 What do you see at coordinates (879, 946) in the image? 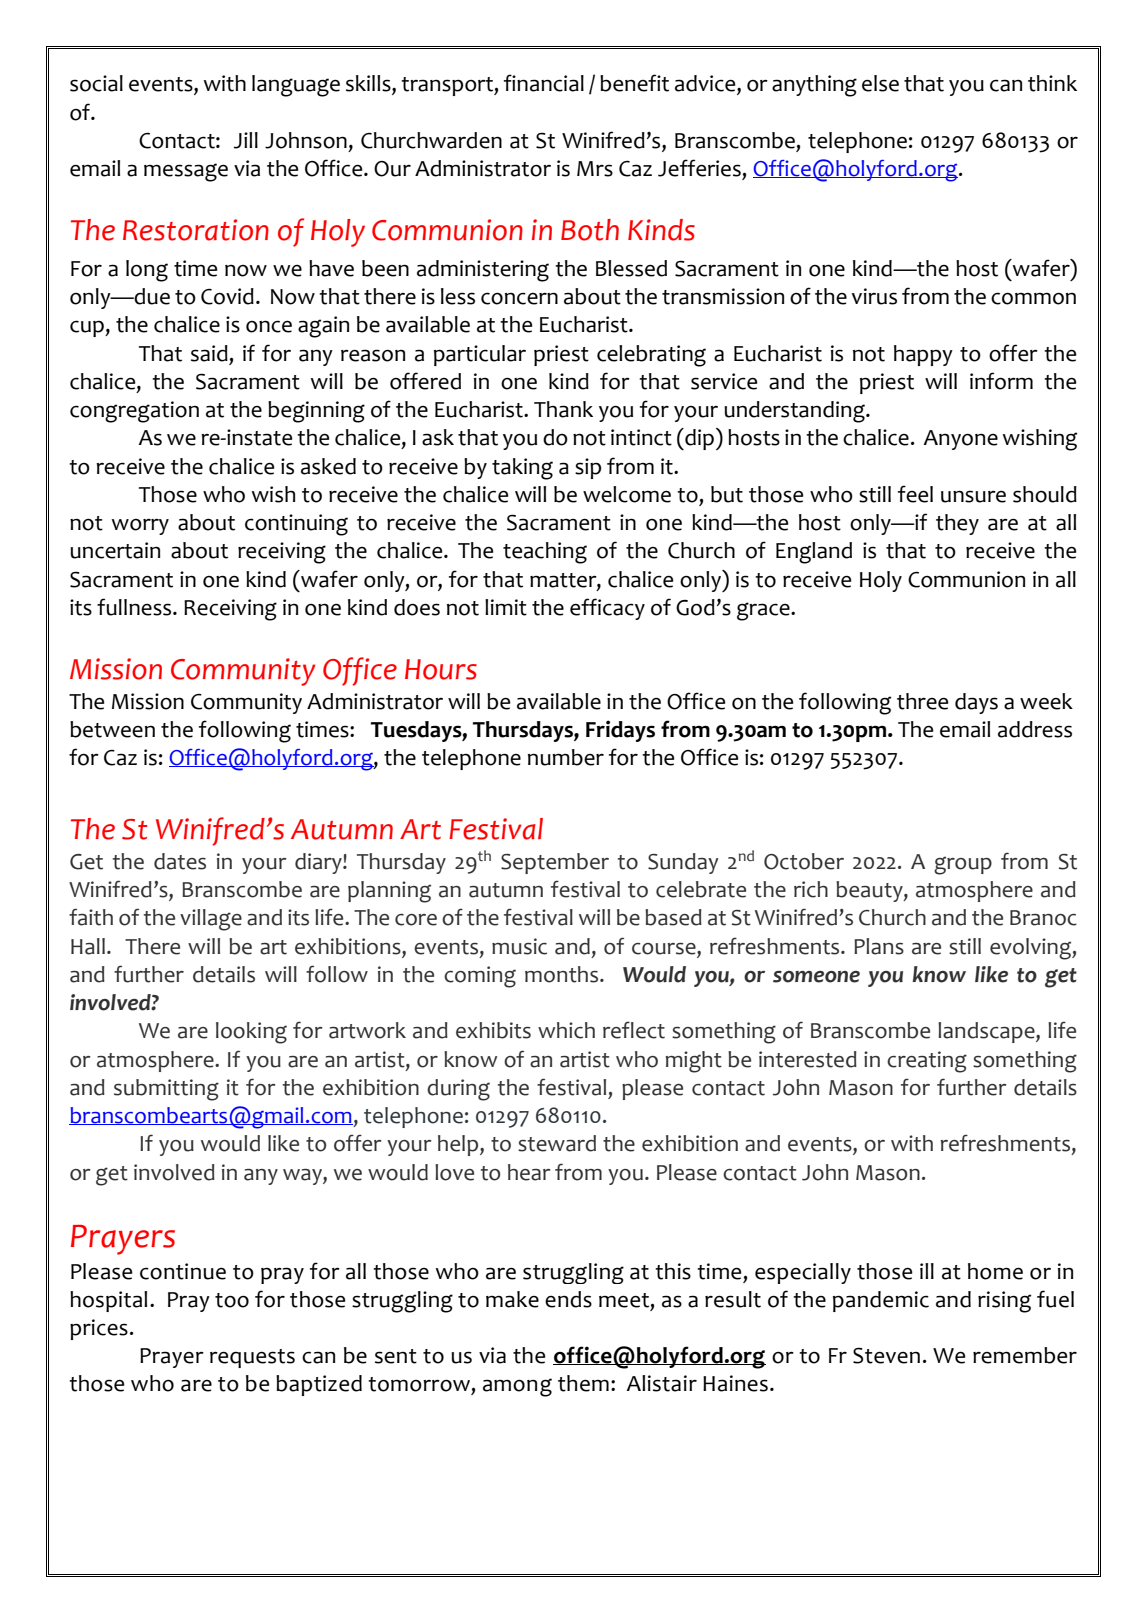
I see `Plans` at bounding box center [879, 946].
